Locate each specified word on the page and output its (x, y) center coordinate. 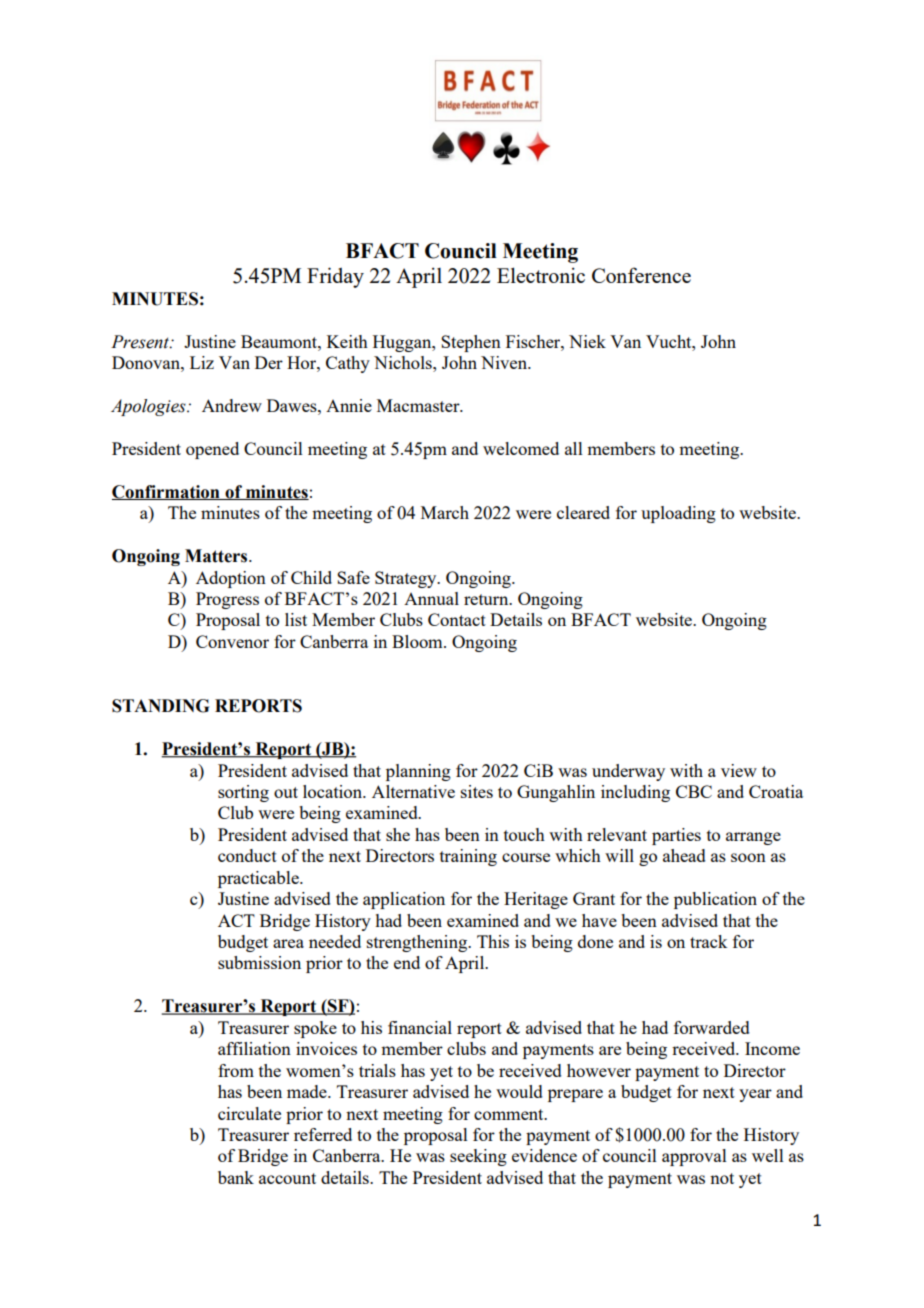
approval (694, 1157)
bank (236, 1177)
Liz (202, 362)
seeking (478, 1157)
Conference (641, 275)
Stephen (471, 343)
